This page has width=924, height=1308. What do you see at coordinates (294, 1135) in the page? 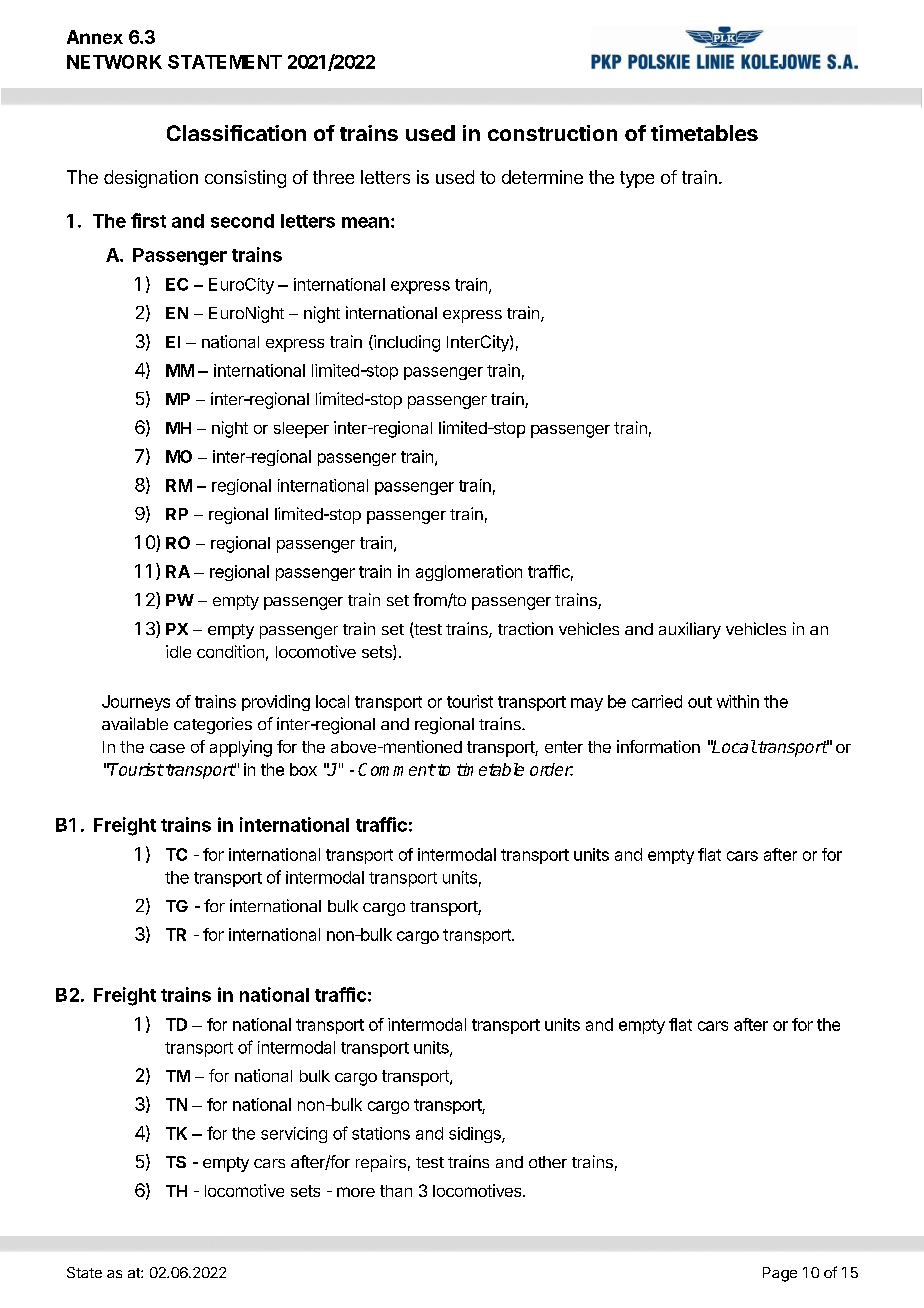
I see `servicing` at bounding box center [294, 1135].
